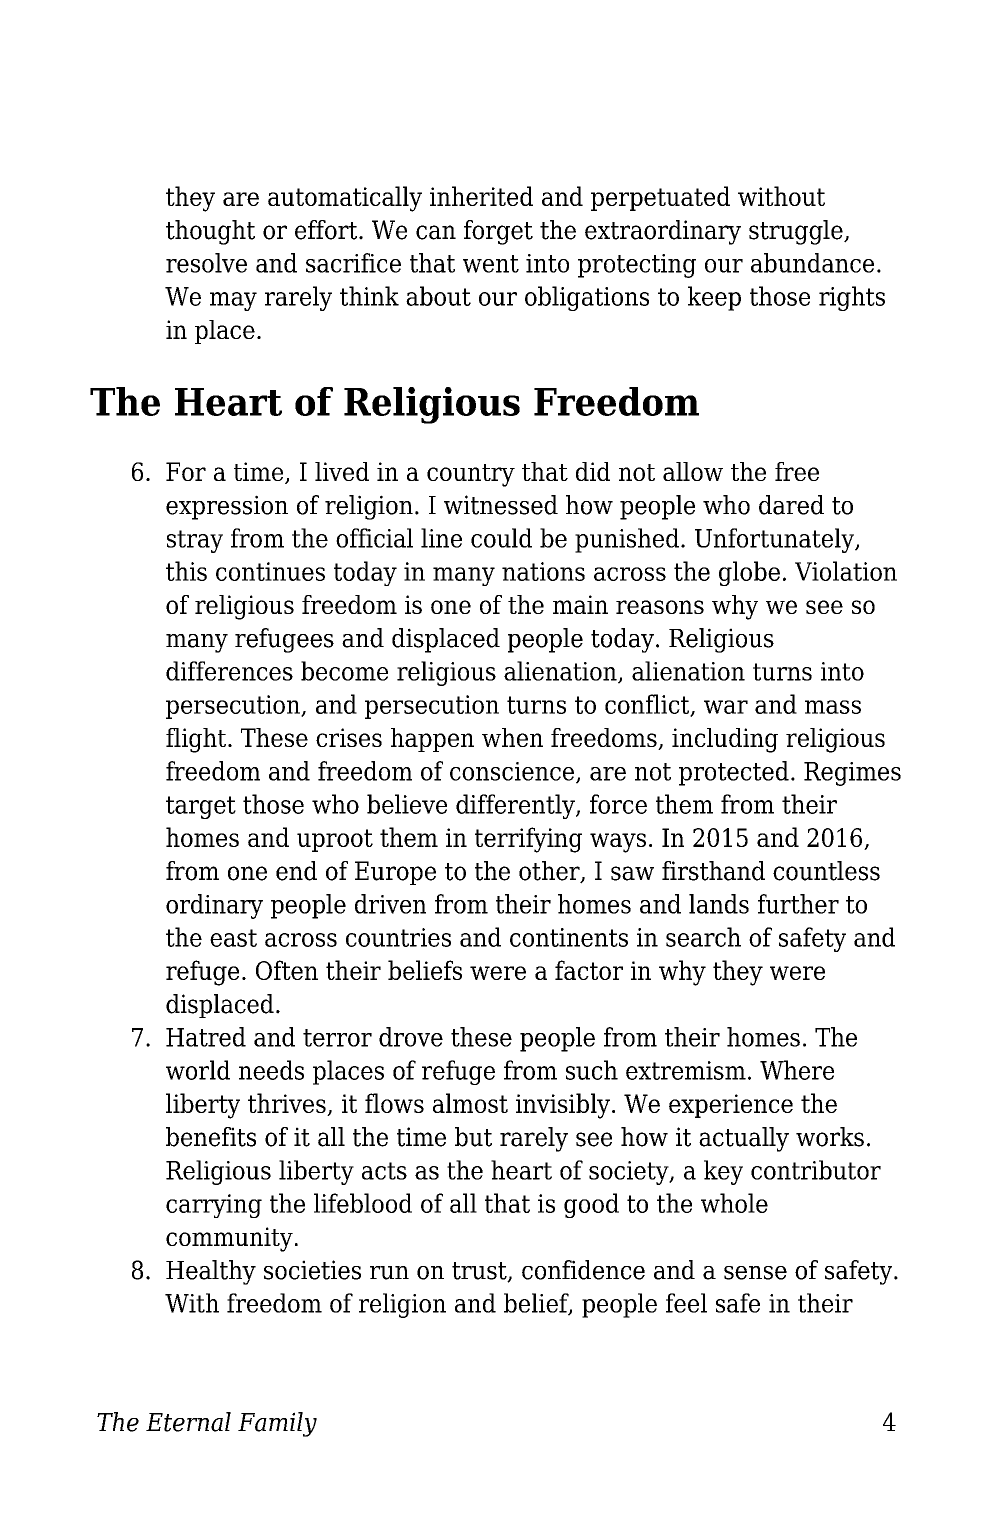  Describe the element at coordinates (211, 1137) in the page. I see `benefits` at that location.
